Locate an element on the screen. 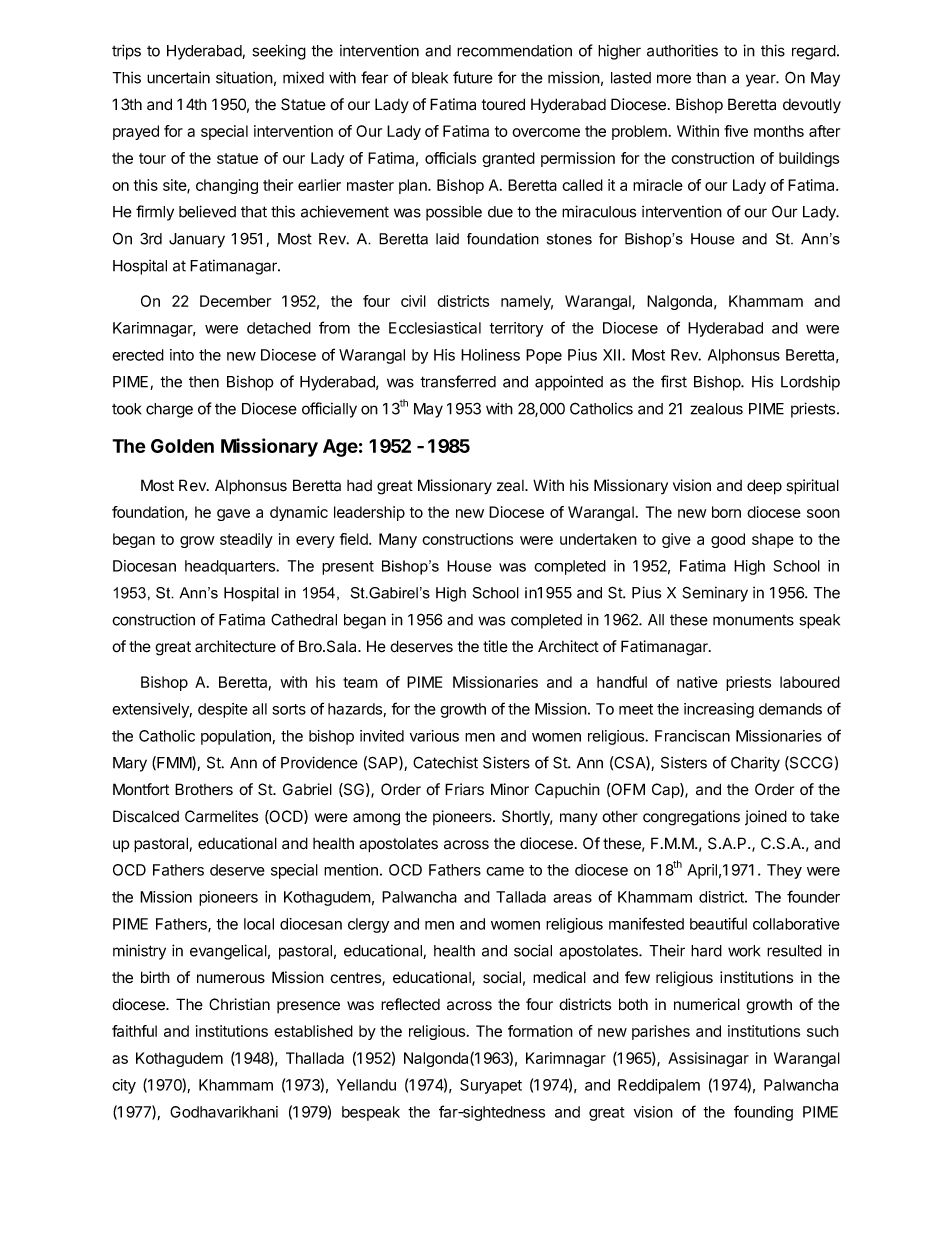 The width and height of the screenshot is (952, 1233). population is located at coordinates (236, 737).
